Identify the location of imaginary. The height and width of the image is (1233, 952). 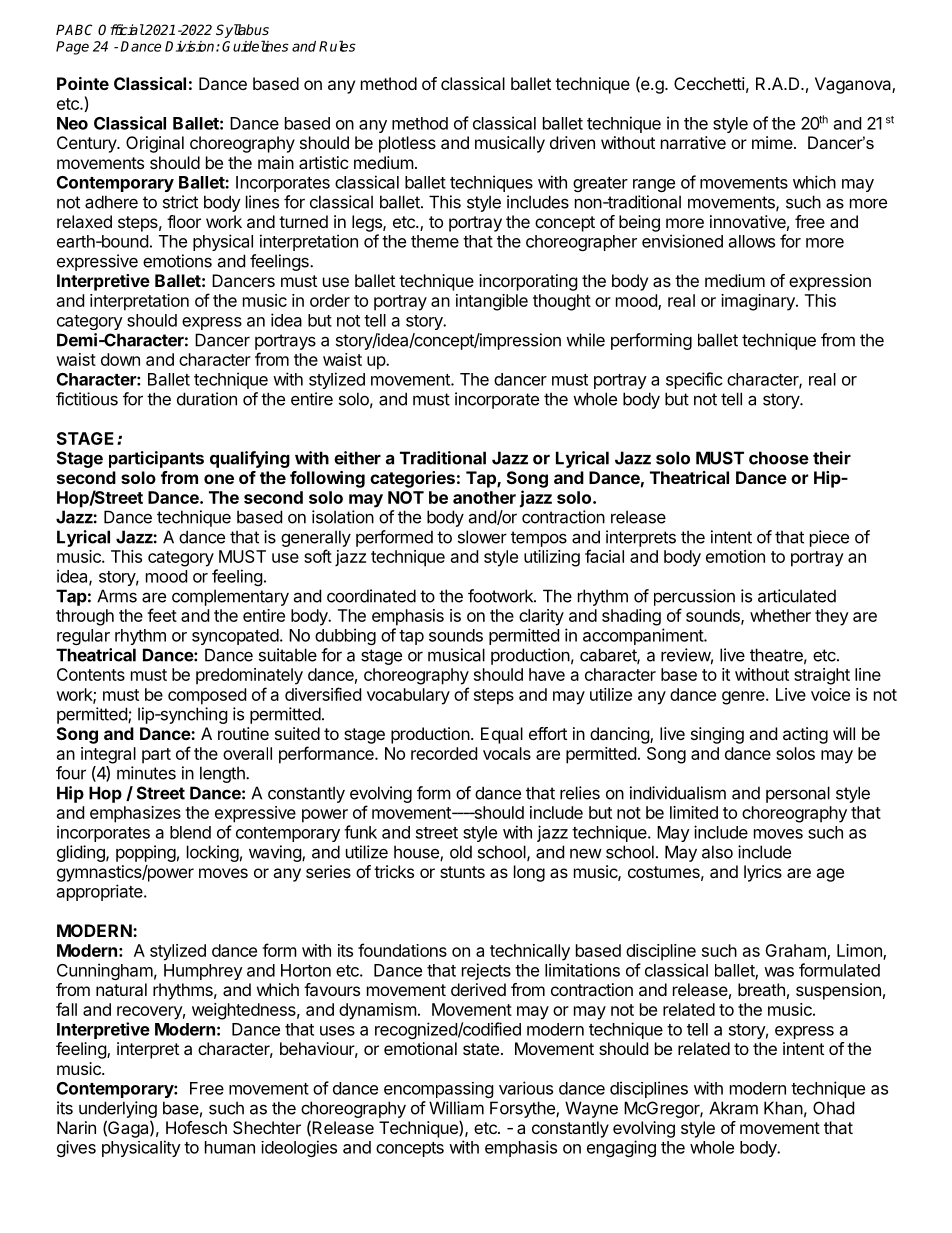
(759, 302).
